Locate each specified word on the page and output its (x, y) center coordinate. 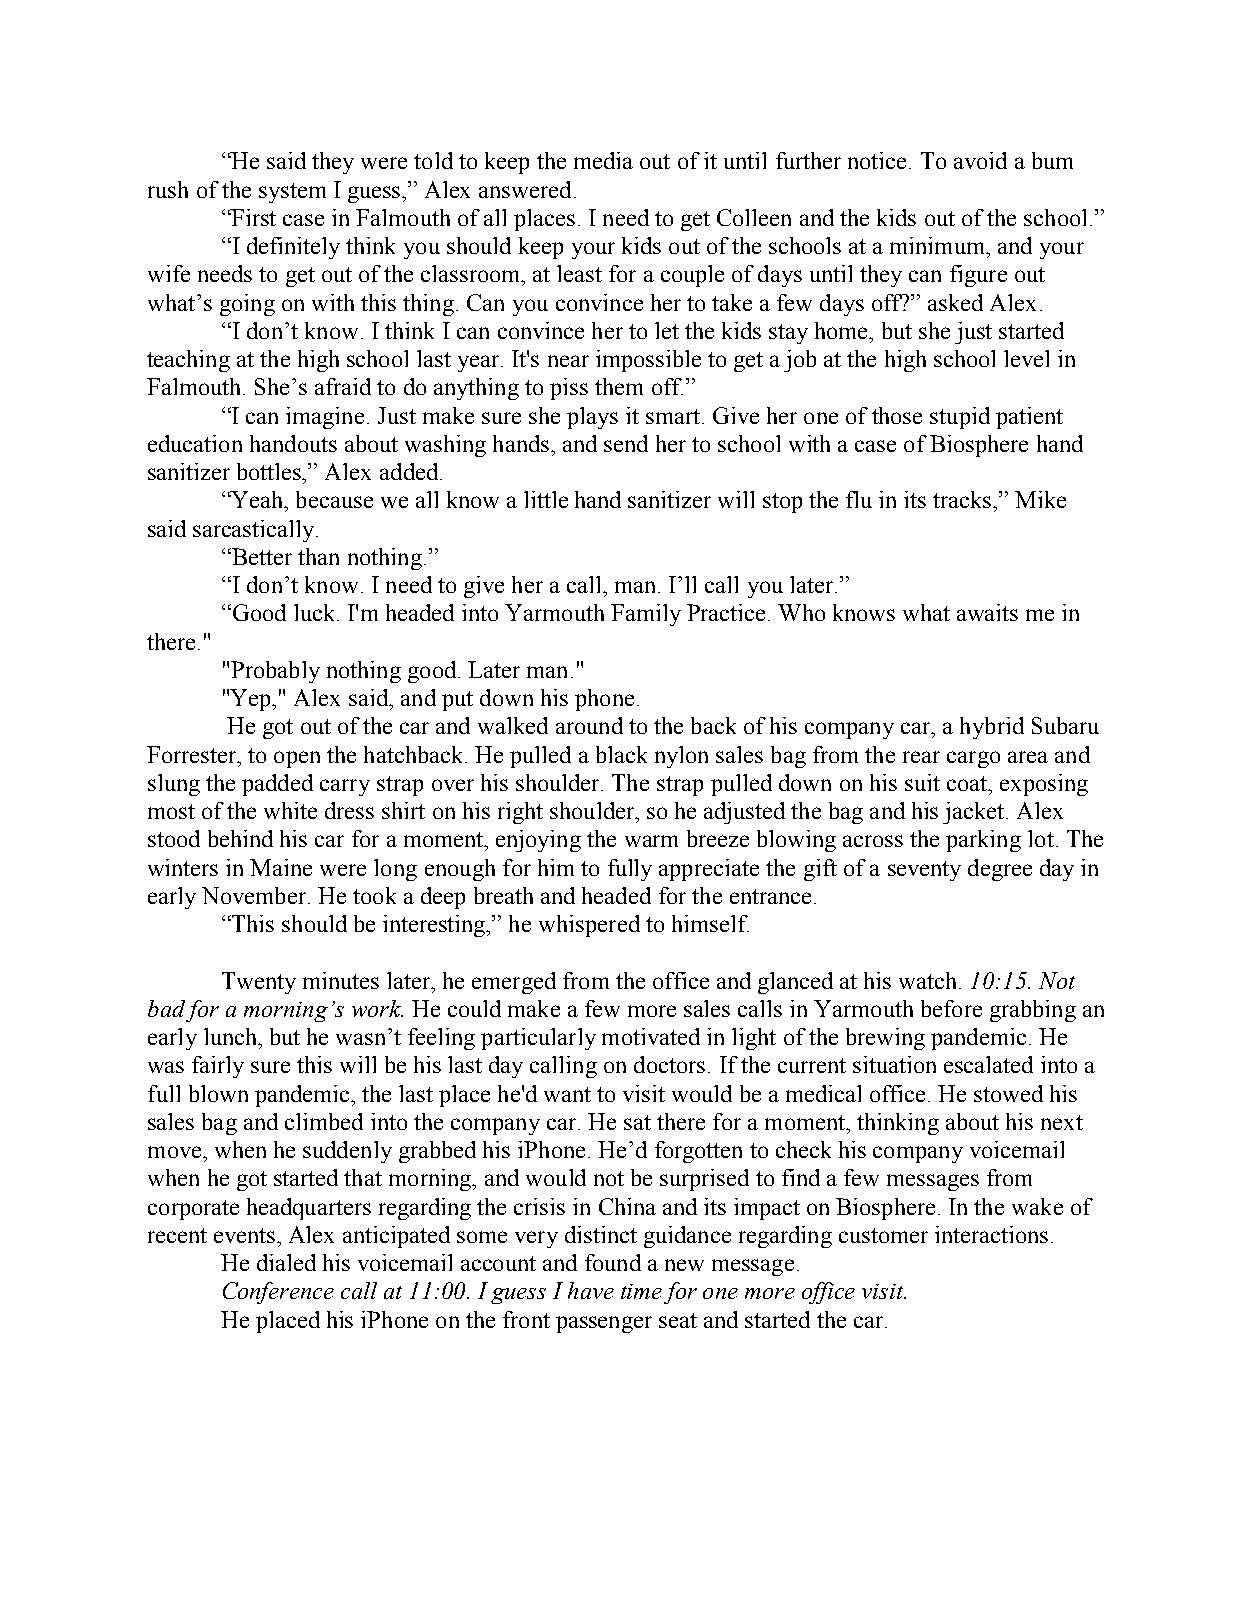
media (603, 160)
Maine (281, 867)
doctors (669, 1064)
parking (983, 841)
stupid (960, 418)
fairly (218, 1067)
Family (646, 615)
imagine (327, 418)
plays (592, 418)
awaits (987, 612)
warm (651, 841)
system (292, 193)
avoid (980, 160)
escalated (988, 1064)
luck (316, 612)
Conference (278, 1293)
